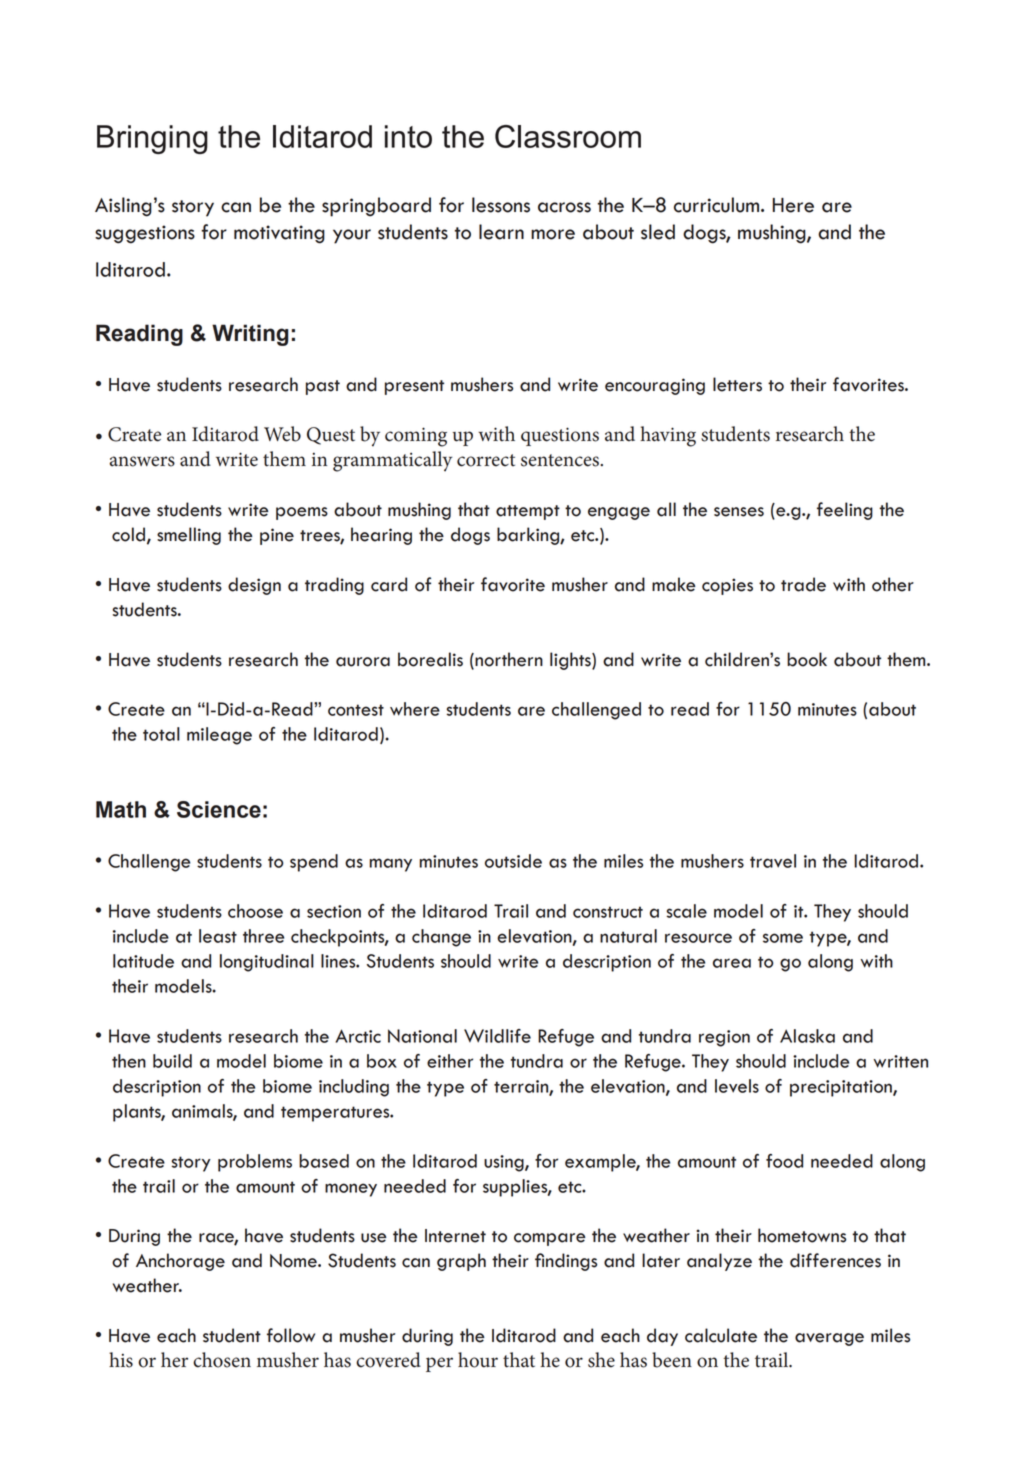 The height and width of the page is (1460, 1032). I want to click on curriculum, so click(718, 205).
